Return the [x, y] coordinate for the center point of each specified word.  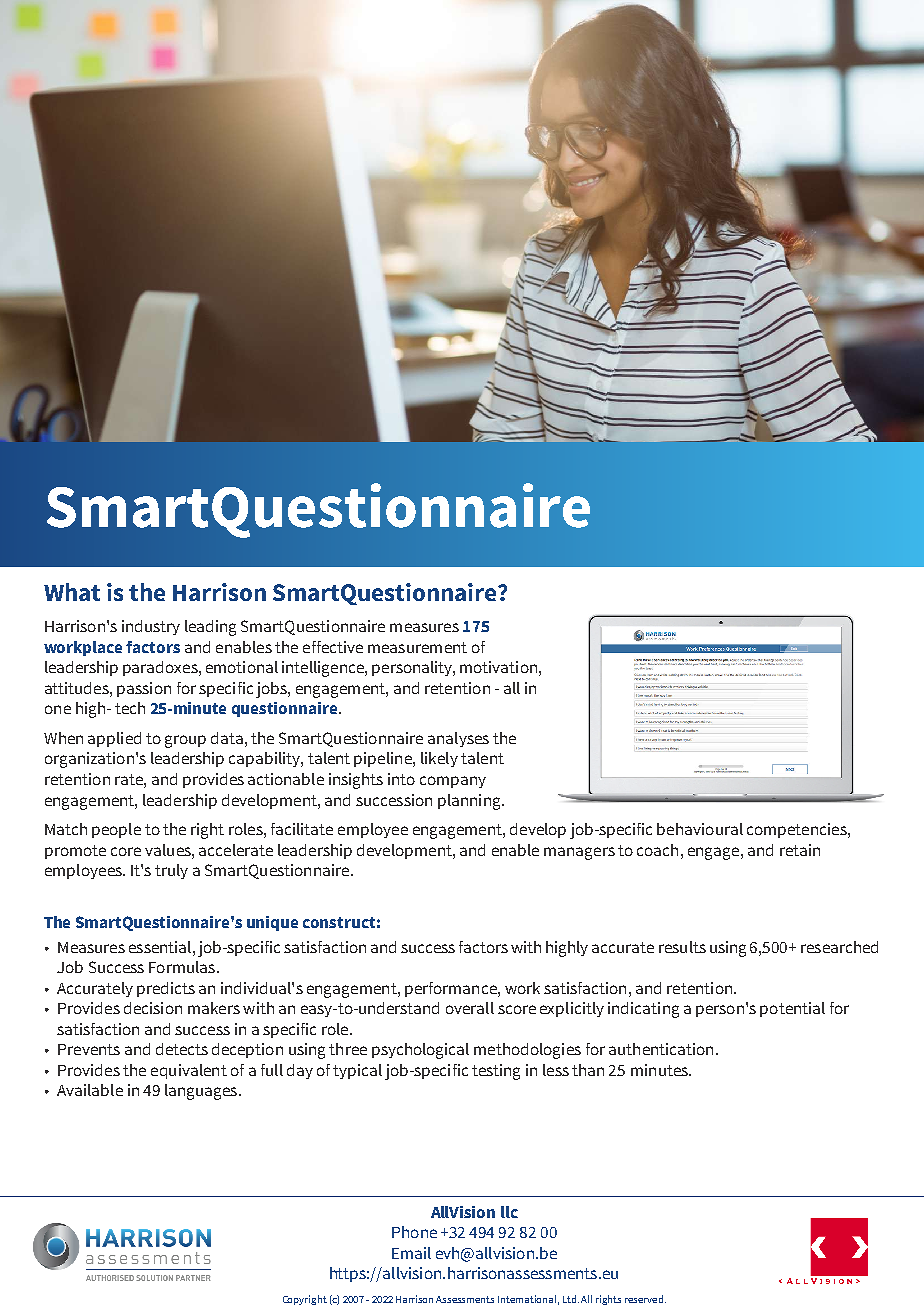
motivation [498, 667]
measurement [417, 647]
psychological [420, 1051]
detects [182, 1049]
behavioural [700, 829]
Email [411, 1253]
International [528, 1300]
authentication [661, 1049]
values [169, 850]
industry [151, 627]
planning [470, 802]
